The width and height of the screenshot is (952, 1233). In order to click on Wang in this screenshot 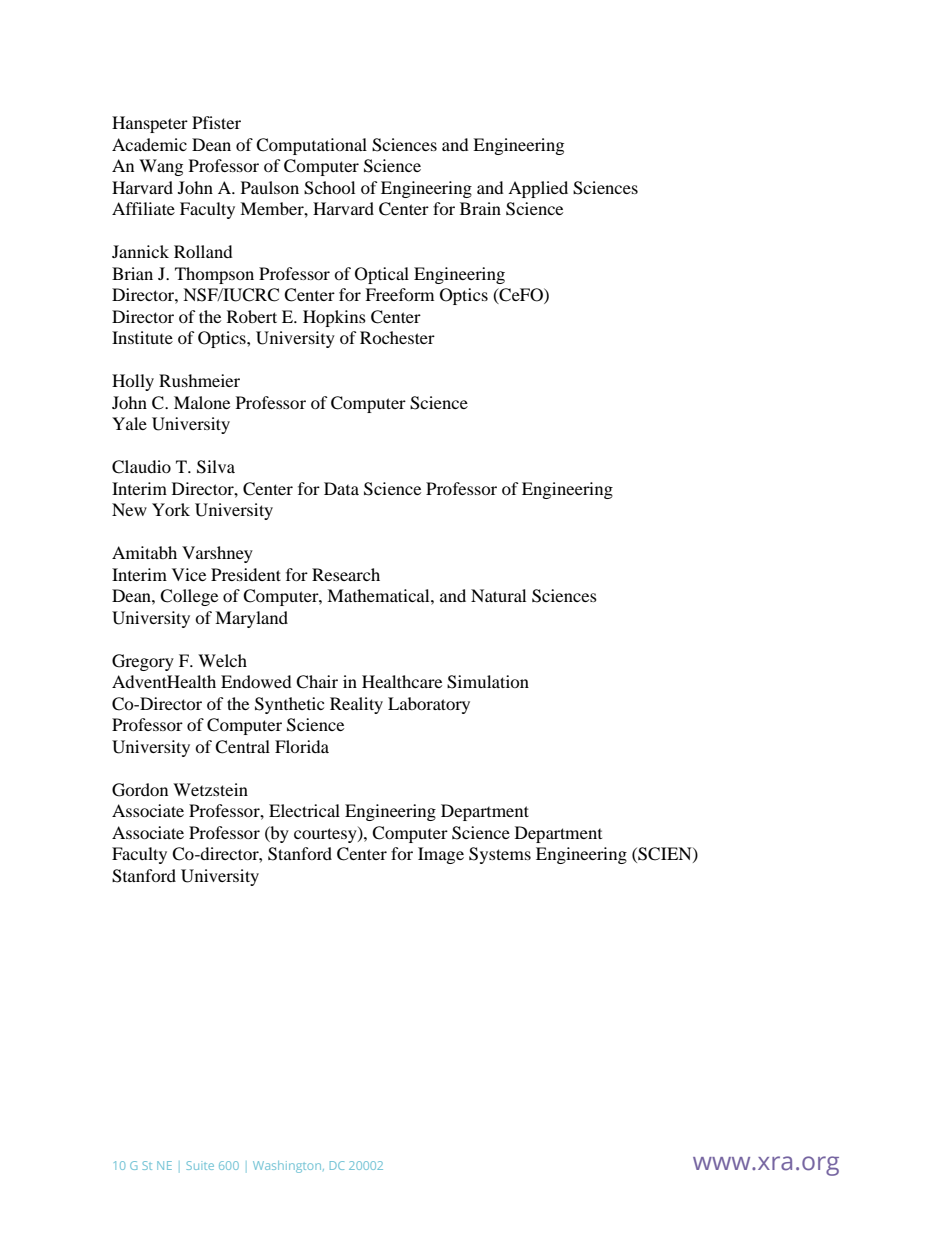, I will do `click(161, 167)`.
